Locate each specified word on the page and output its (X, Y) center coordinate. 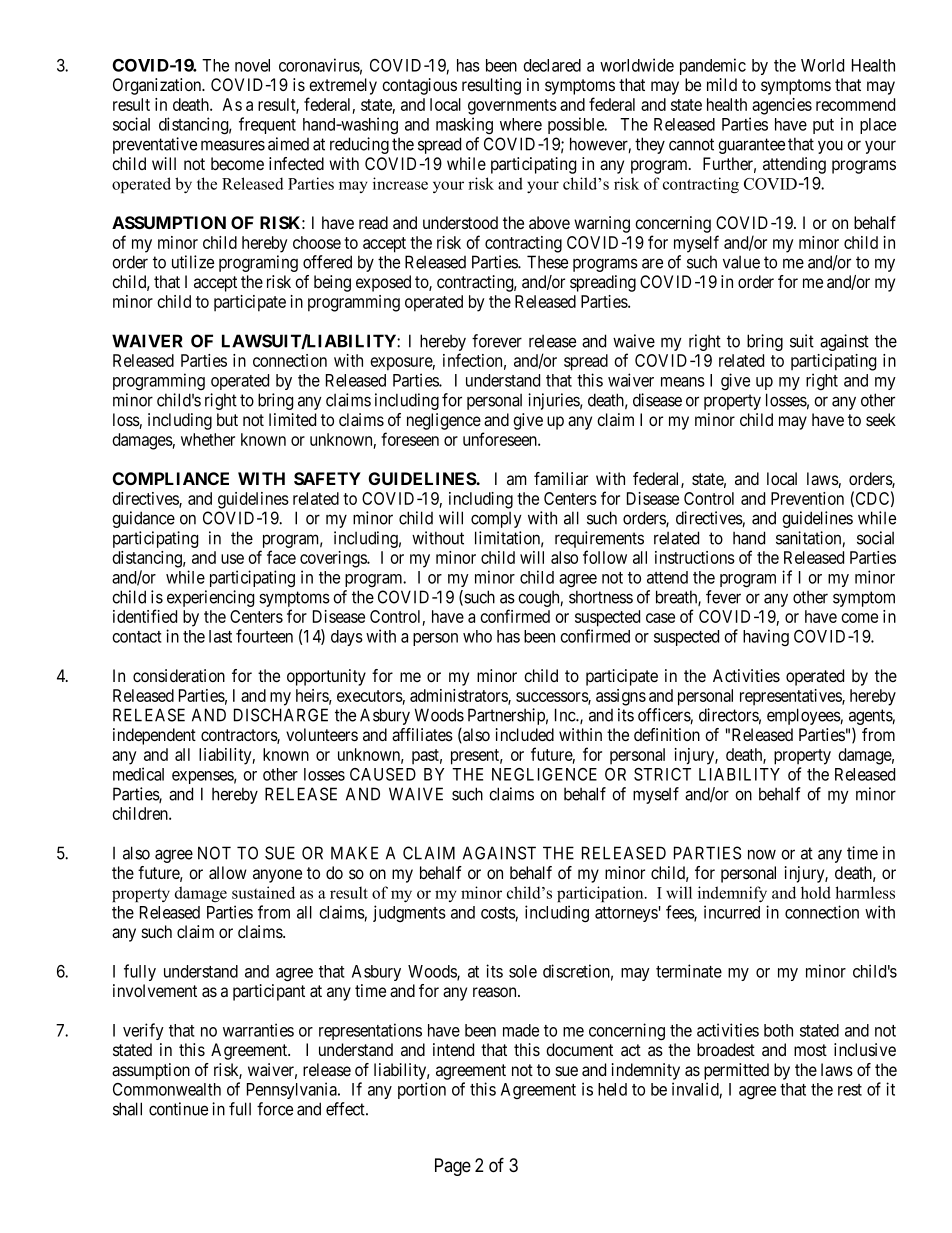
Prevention (807, 498)
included (525, 734)
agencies (782, 106)
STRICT (662, 774)
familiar (561, 479)
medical (138, 774)
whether (208, 439)
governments (512, 107)
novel (252, 65)
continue (178, 1109)
